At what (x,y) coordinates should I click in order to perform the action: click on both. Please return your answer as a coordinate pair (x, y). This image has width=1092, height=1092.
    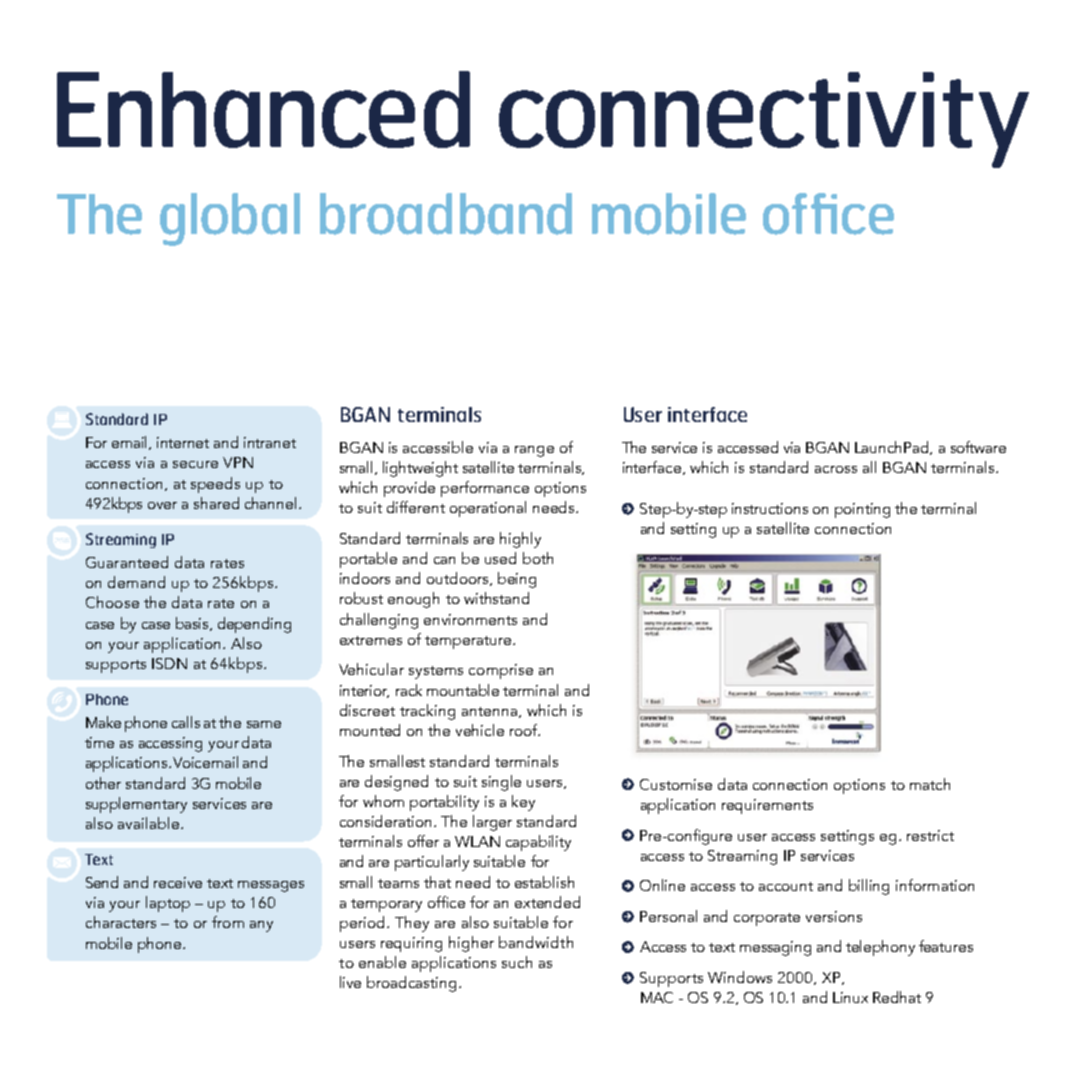
    Looking at the image, I should click on (538, 558).
